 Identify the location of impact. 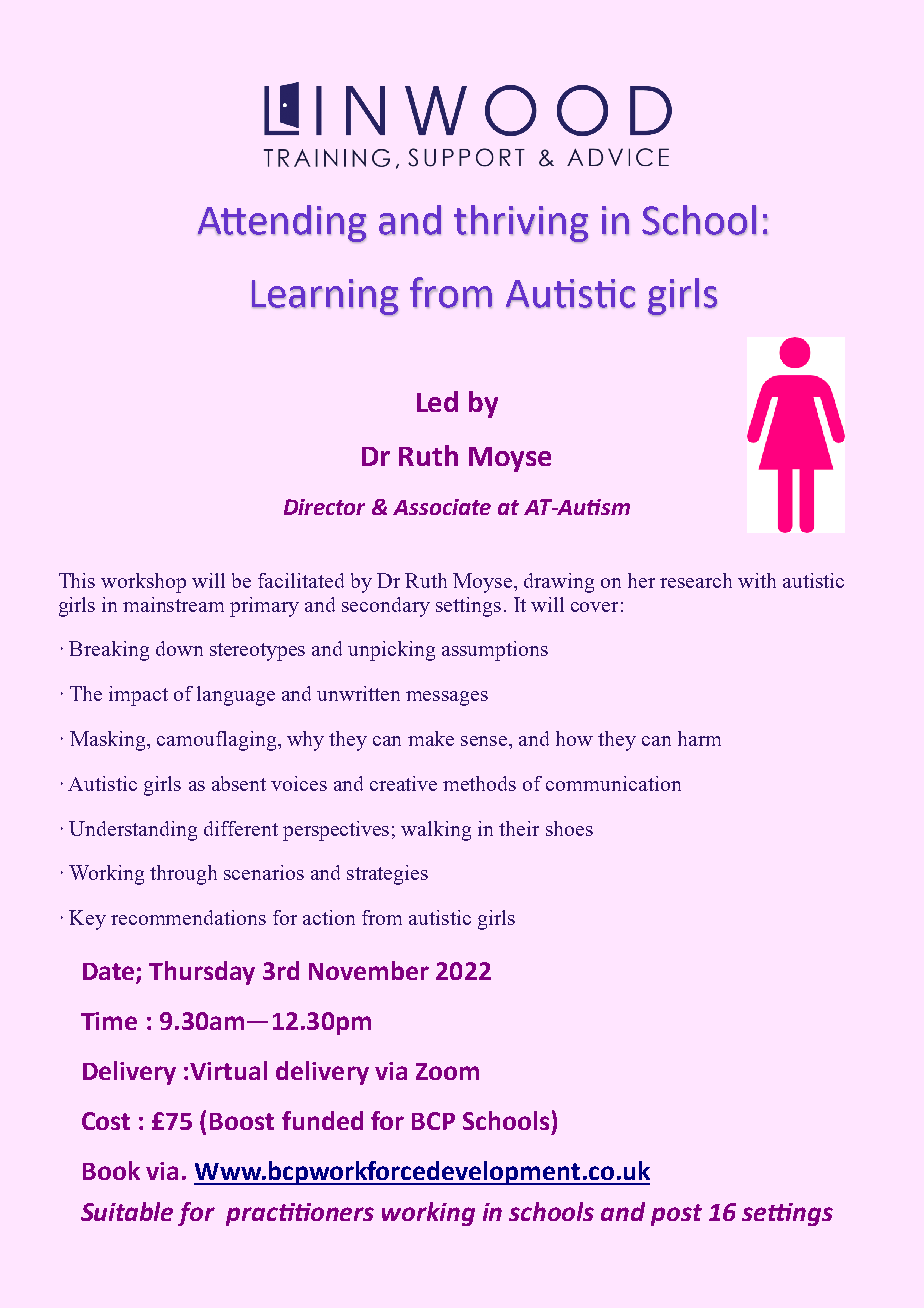
(138, 696).
